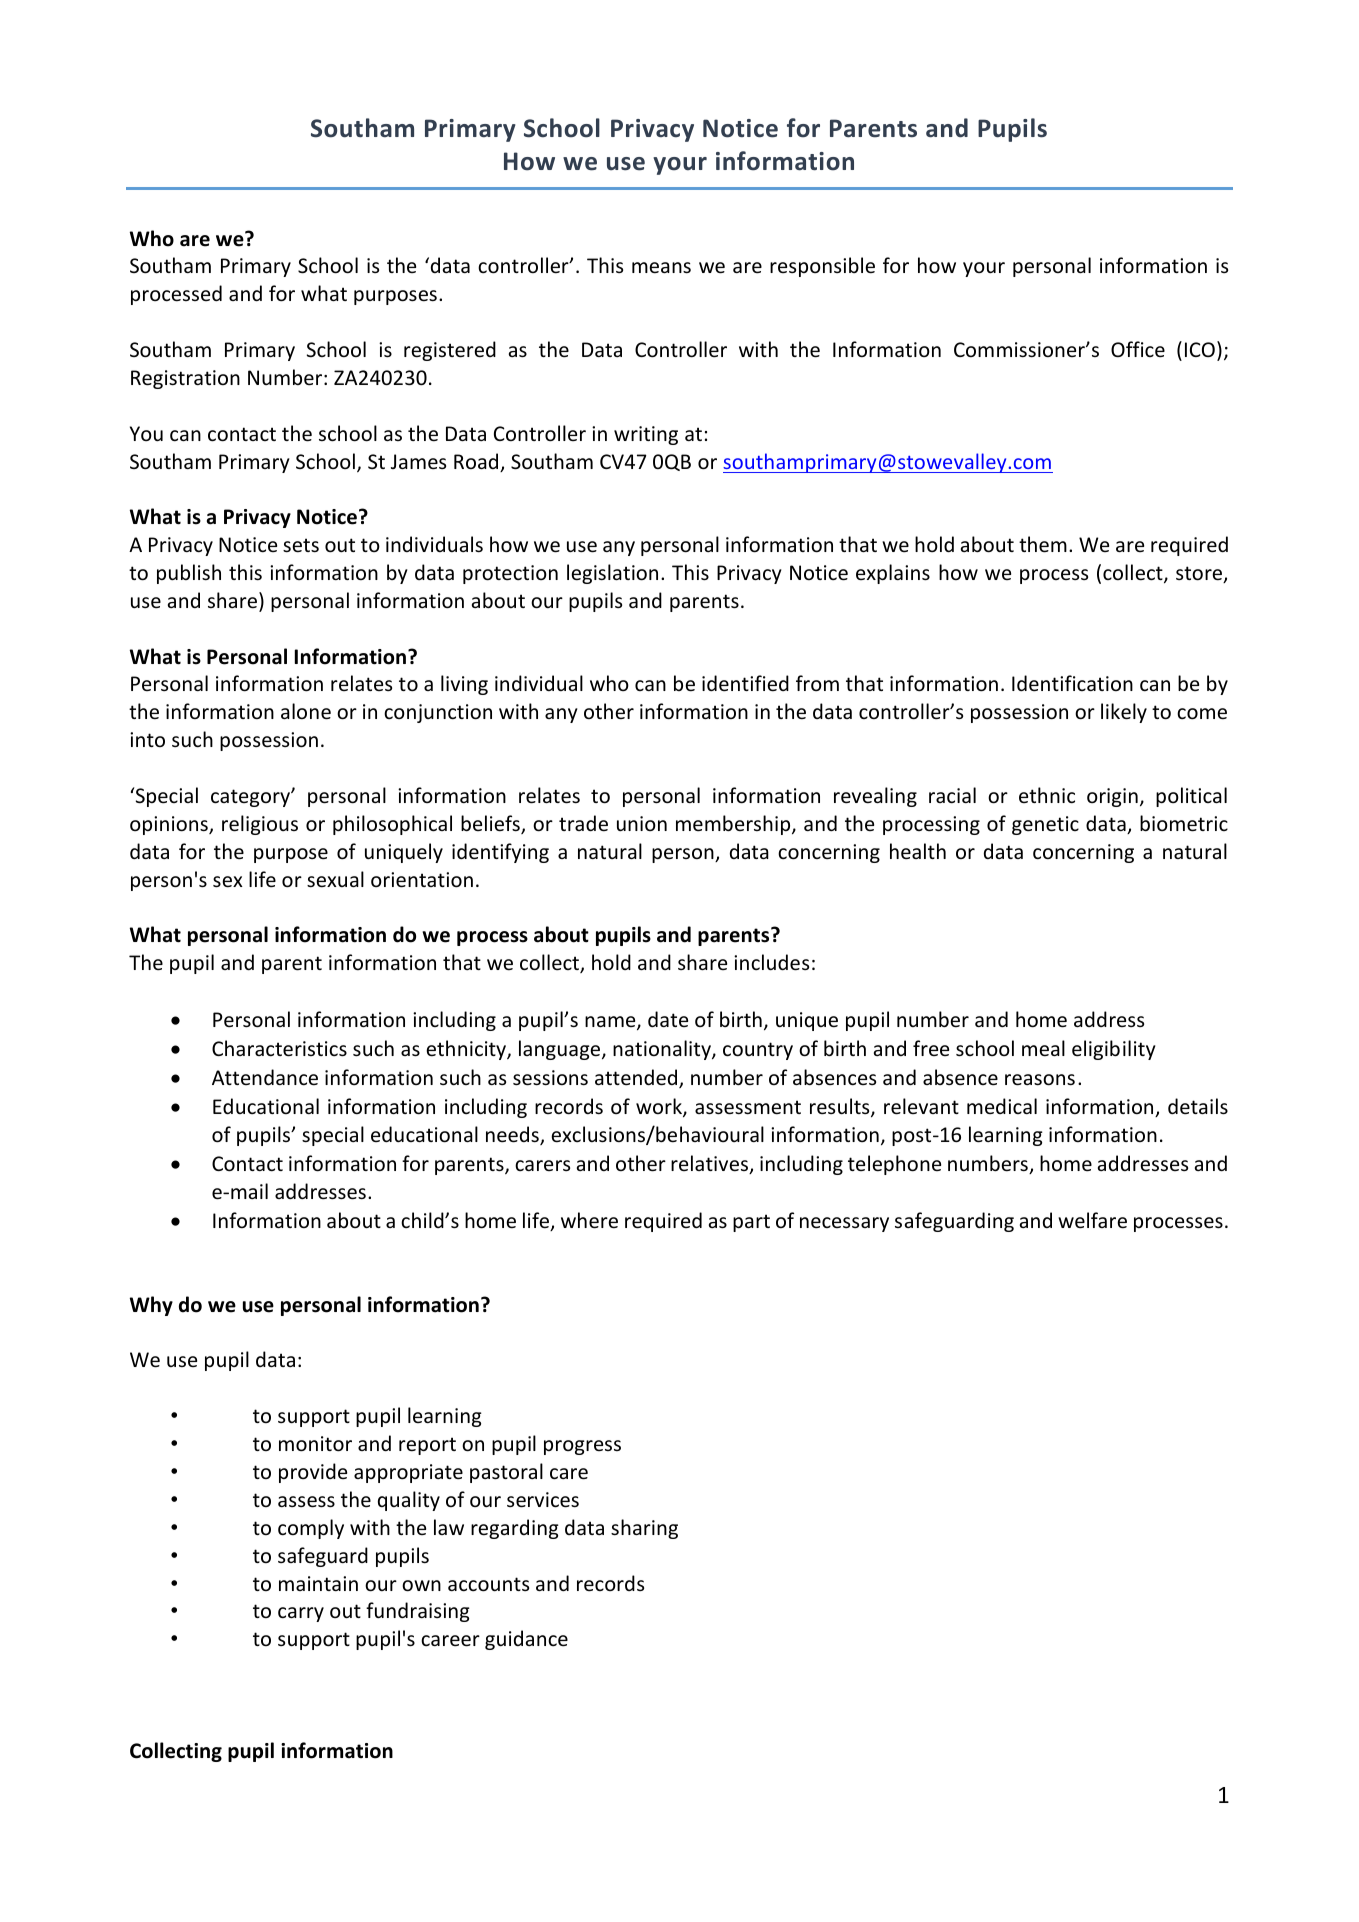 This page has width=1359, height=1922. What do you see at coordinates (751, 1223) in the page?
I see `part` at bounding box center [751, 1223].
